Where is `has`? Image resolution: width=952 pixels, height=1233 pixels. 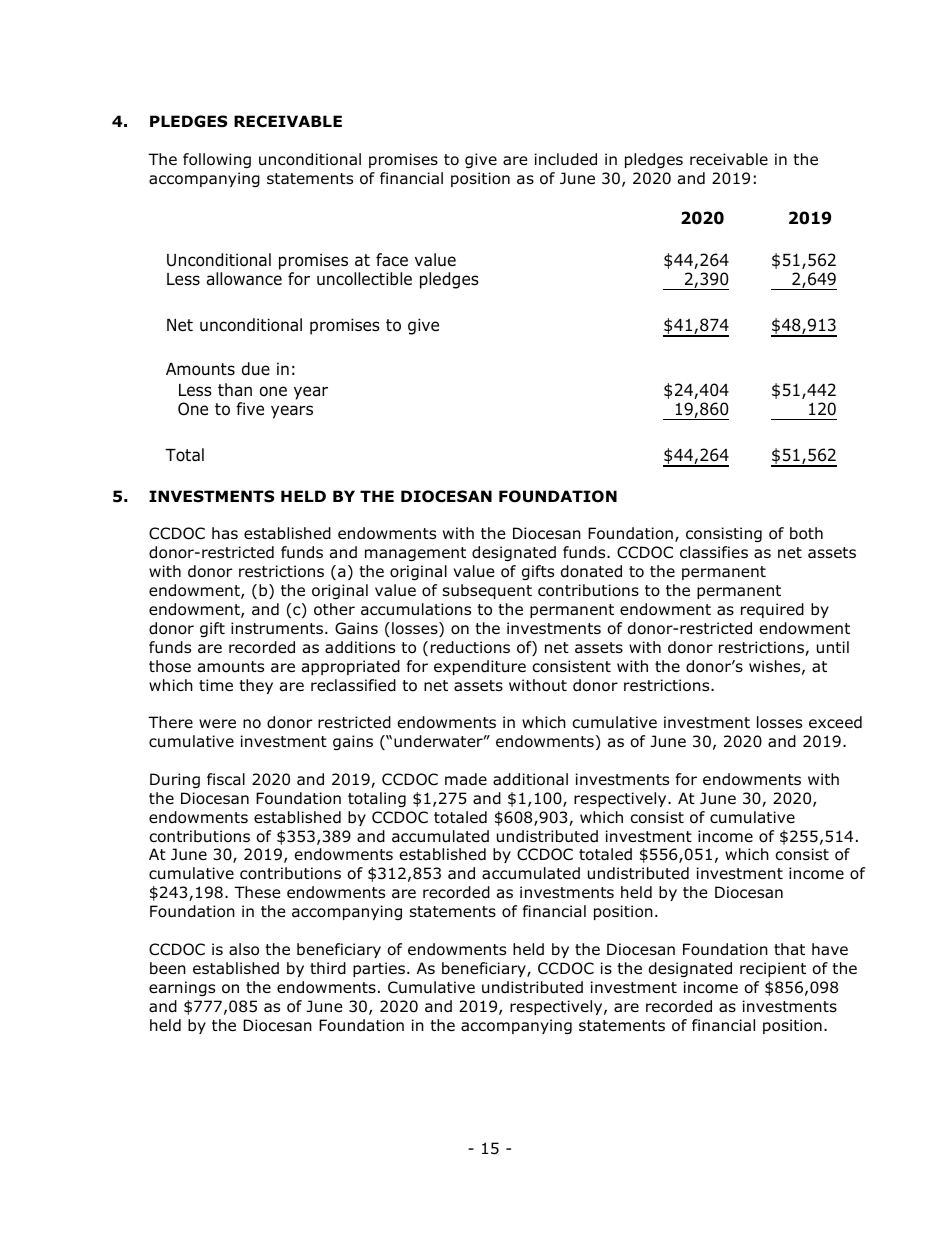 has is located at coordinates (225, 533).
